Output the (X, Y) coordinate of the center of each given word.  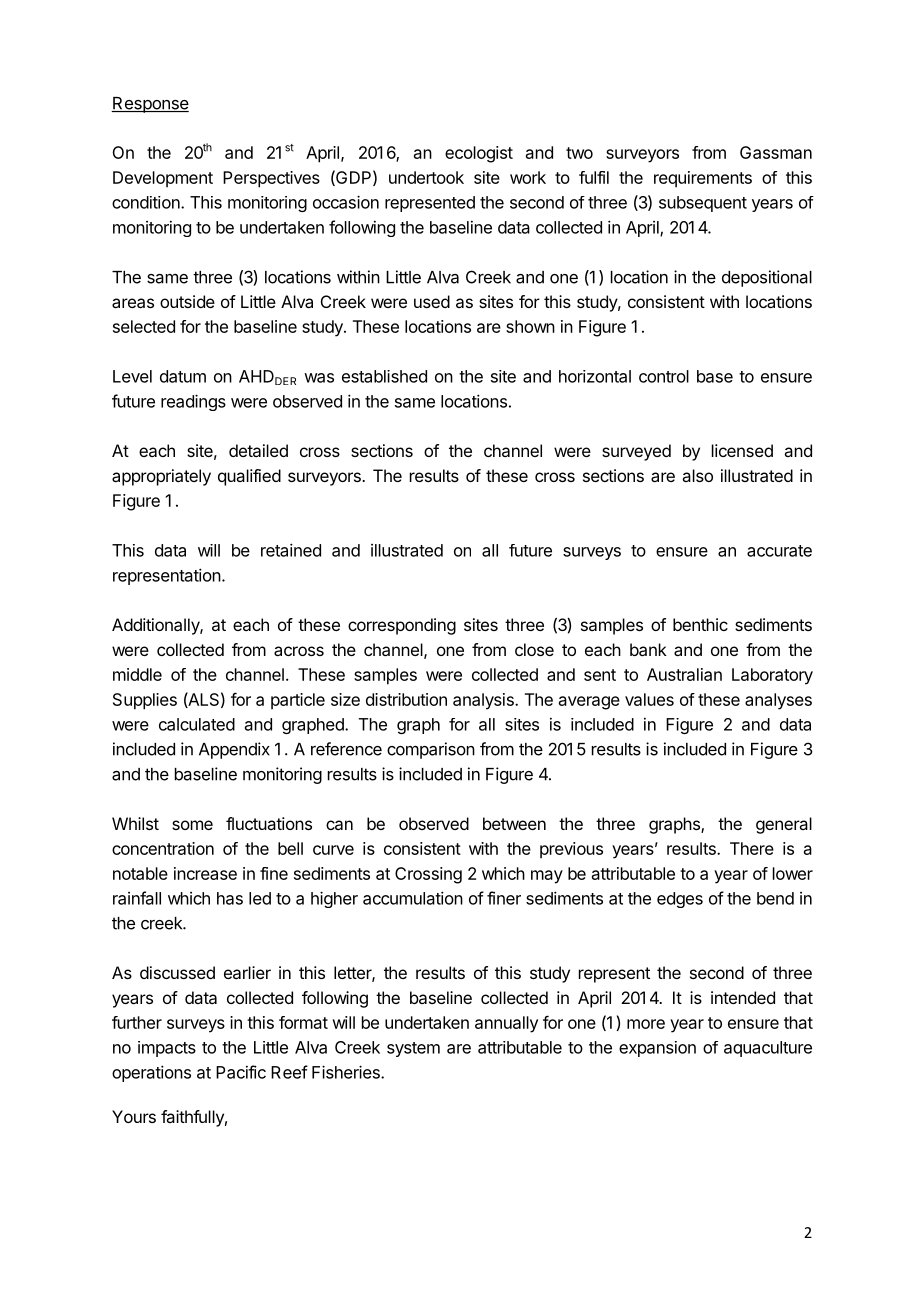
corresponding (402, 626)
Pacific (241, 1072)
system (413, 1049)
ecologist (479, 154)
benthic (700, 624)
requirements (703, 179)
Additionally (156, 626)
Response (150, 105)
